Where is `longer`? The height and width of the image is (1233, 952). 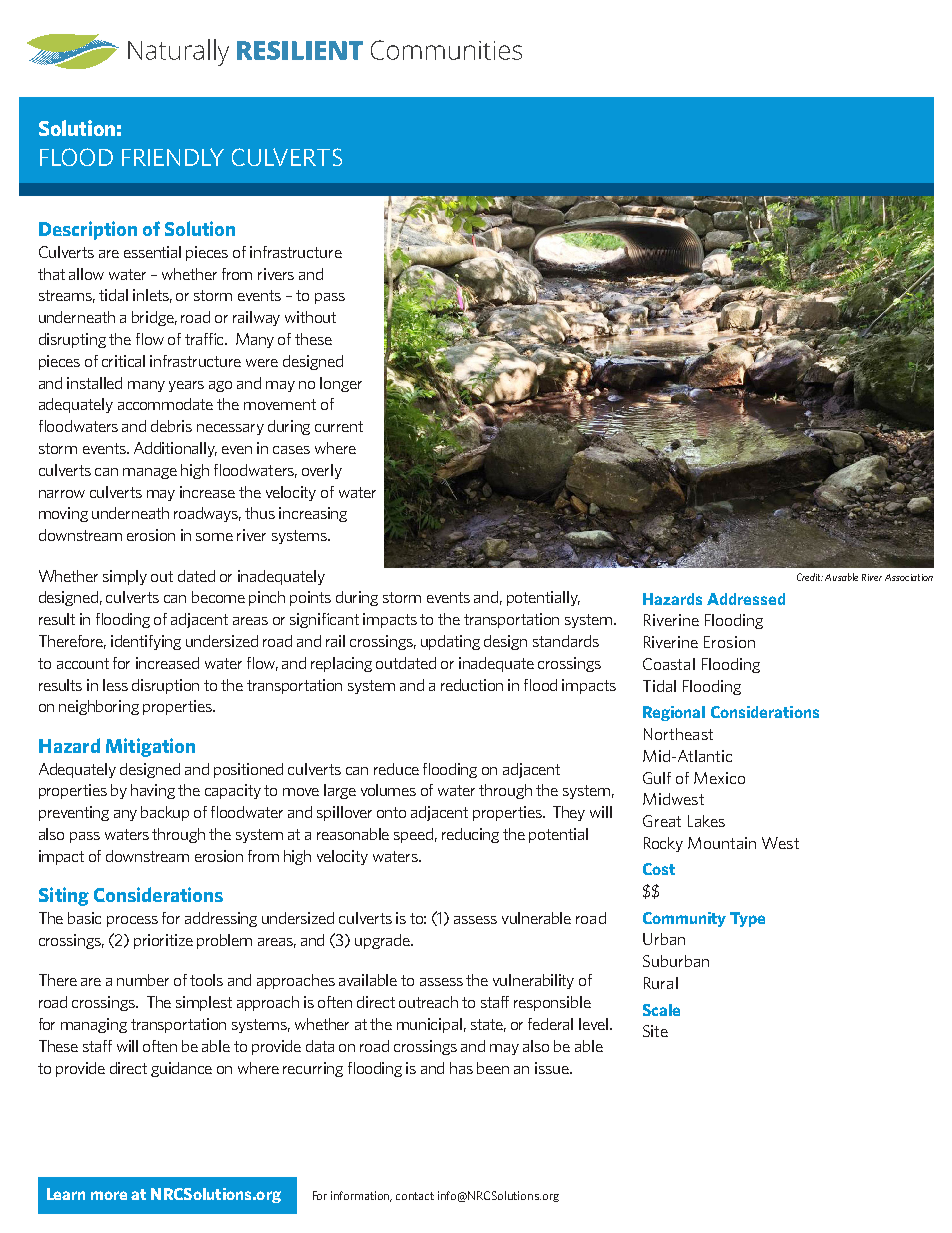
longer is located at coordinates (341, 384).
